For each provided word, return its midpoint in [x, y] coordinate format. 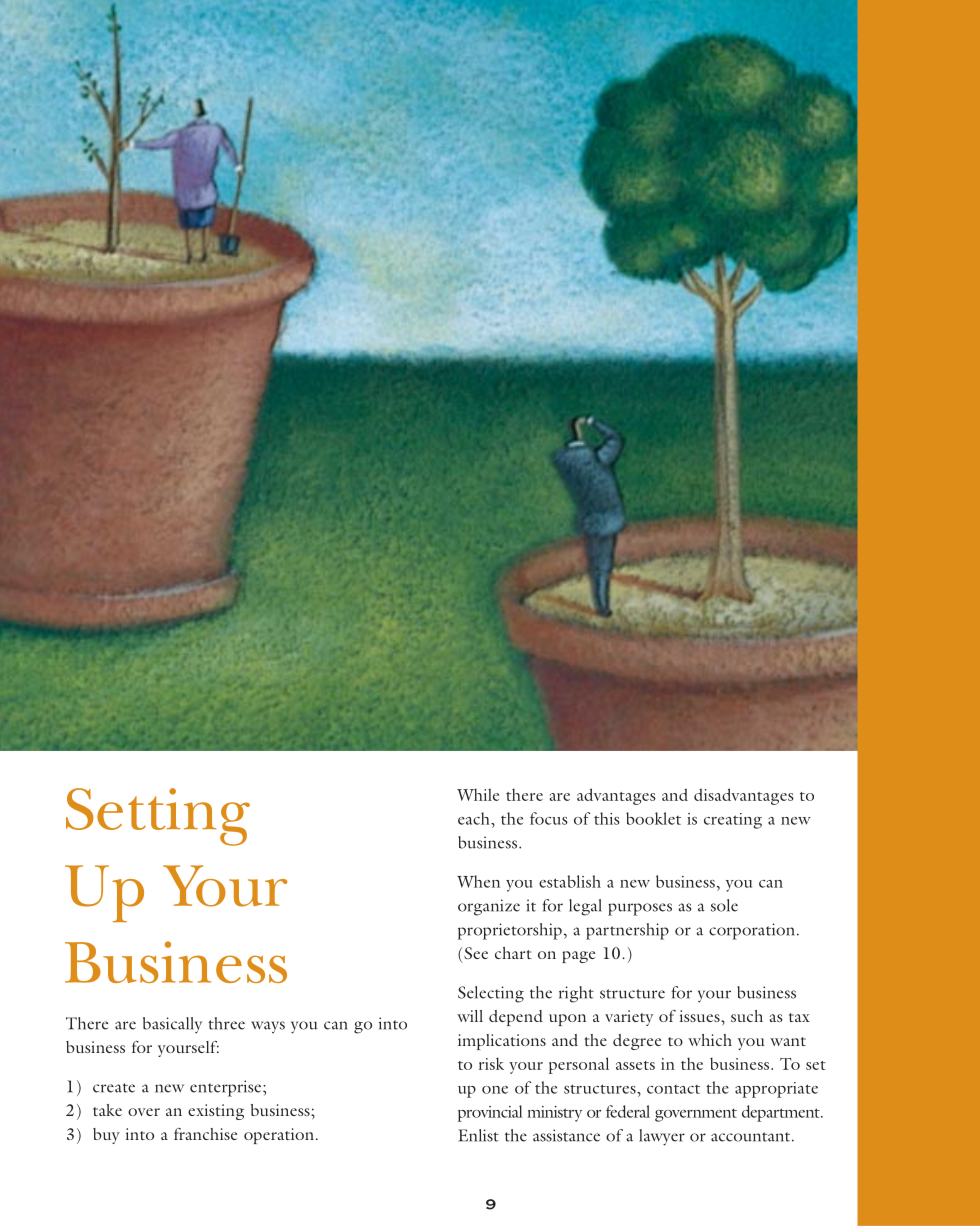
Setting [158, 817]
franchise [205, 1134]
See [476, 953]
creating [733, 821]
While [478, 794]
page [578, 957]
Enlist [478, 1135]
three [226, 1023]
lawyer [662, 1137]
